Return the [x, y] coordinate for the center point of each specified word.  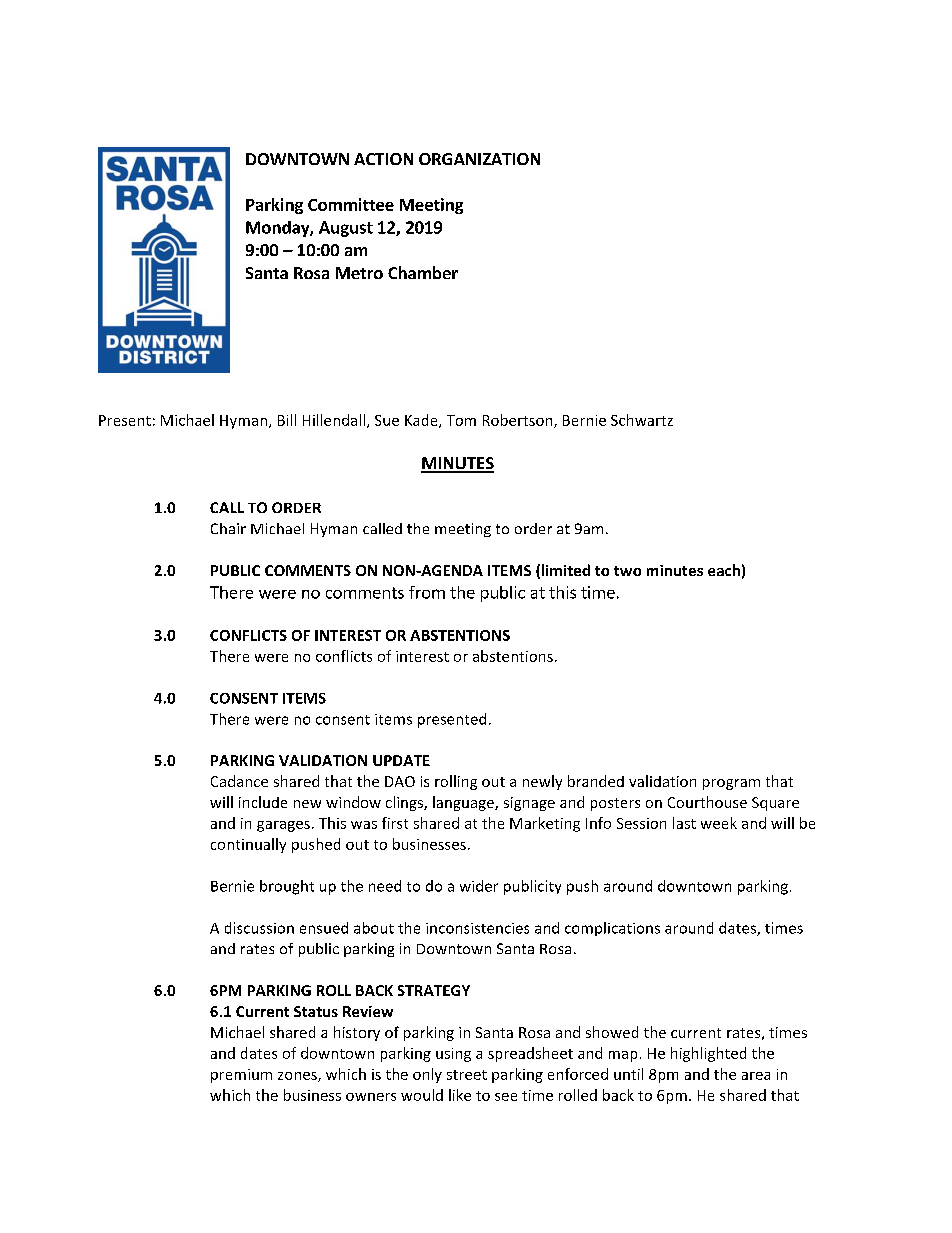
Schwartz [642, 420]
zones [298, 1077]
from [427, 592]
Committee [351, 204]
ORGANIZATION [479, 159]
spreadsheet [530, 1054]
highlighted [708, 1054]
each [724, 570]
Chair [228, 528]
